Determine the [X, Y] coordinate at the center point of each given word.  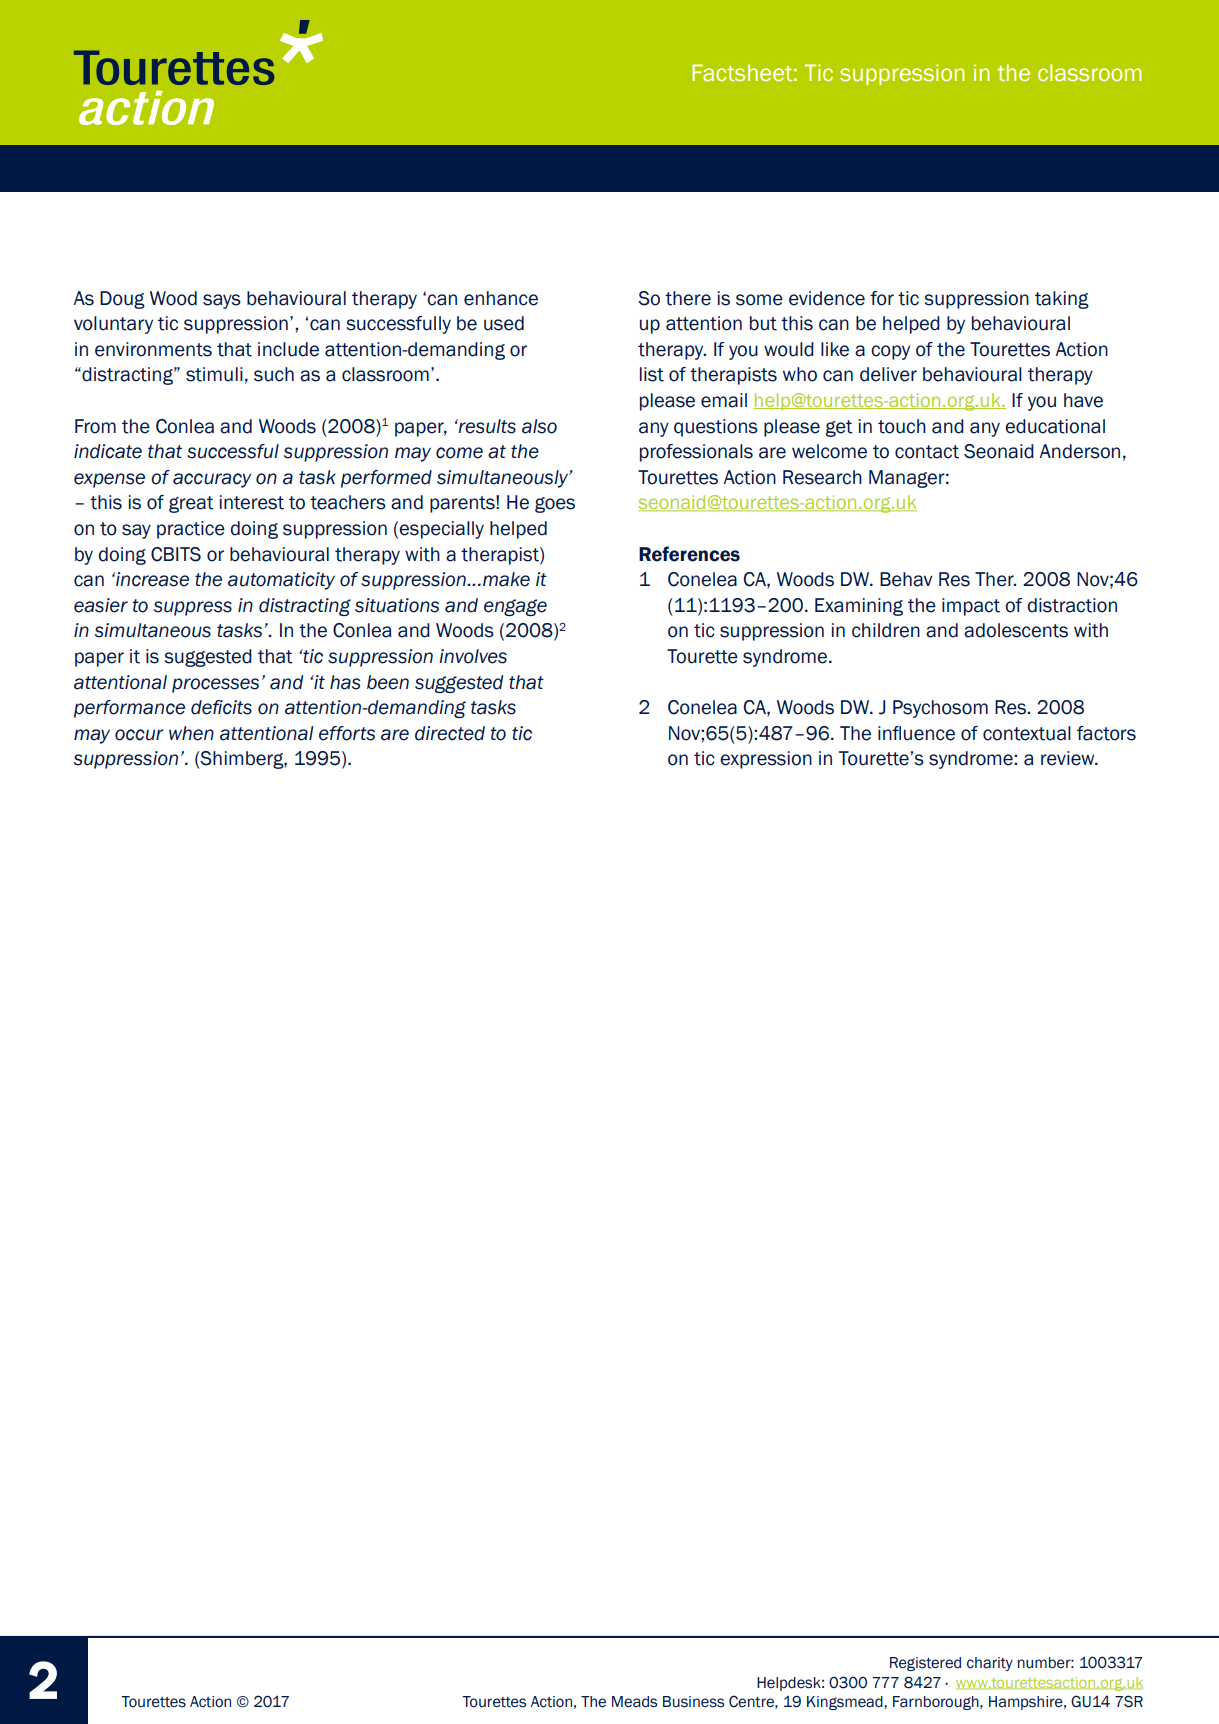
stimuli [214, 374]
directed [450, 733]
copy [890, 352]
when [191, 733]
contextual [1027, 733]
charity [990, 1664]
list [652, 374]
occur [139, 735]
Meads [634, 1702]
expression [766, 760]
